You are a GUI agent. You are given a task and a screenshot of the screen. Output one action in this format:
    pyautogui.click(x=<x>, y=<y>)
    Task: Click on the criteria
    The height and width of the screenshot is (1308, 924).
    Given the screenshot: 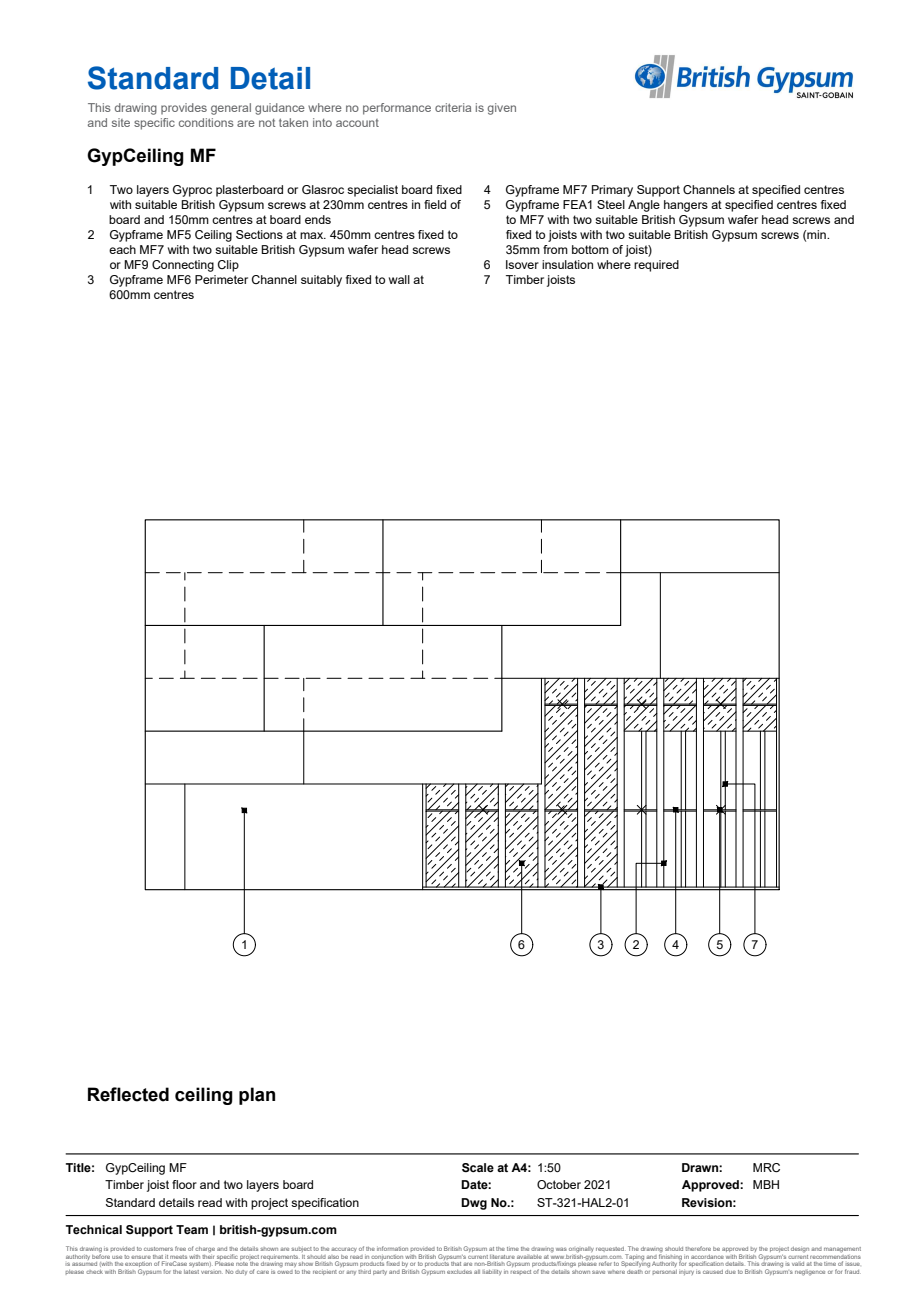 What is the action you would take?
    pyautogui.click(x=453, y=107)
